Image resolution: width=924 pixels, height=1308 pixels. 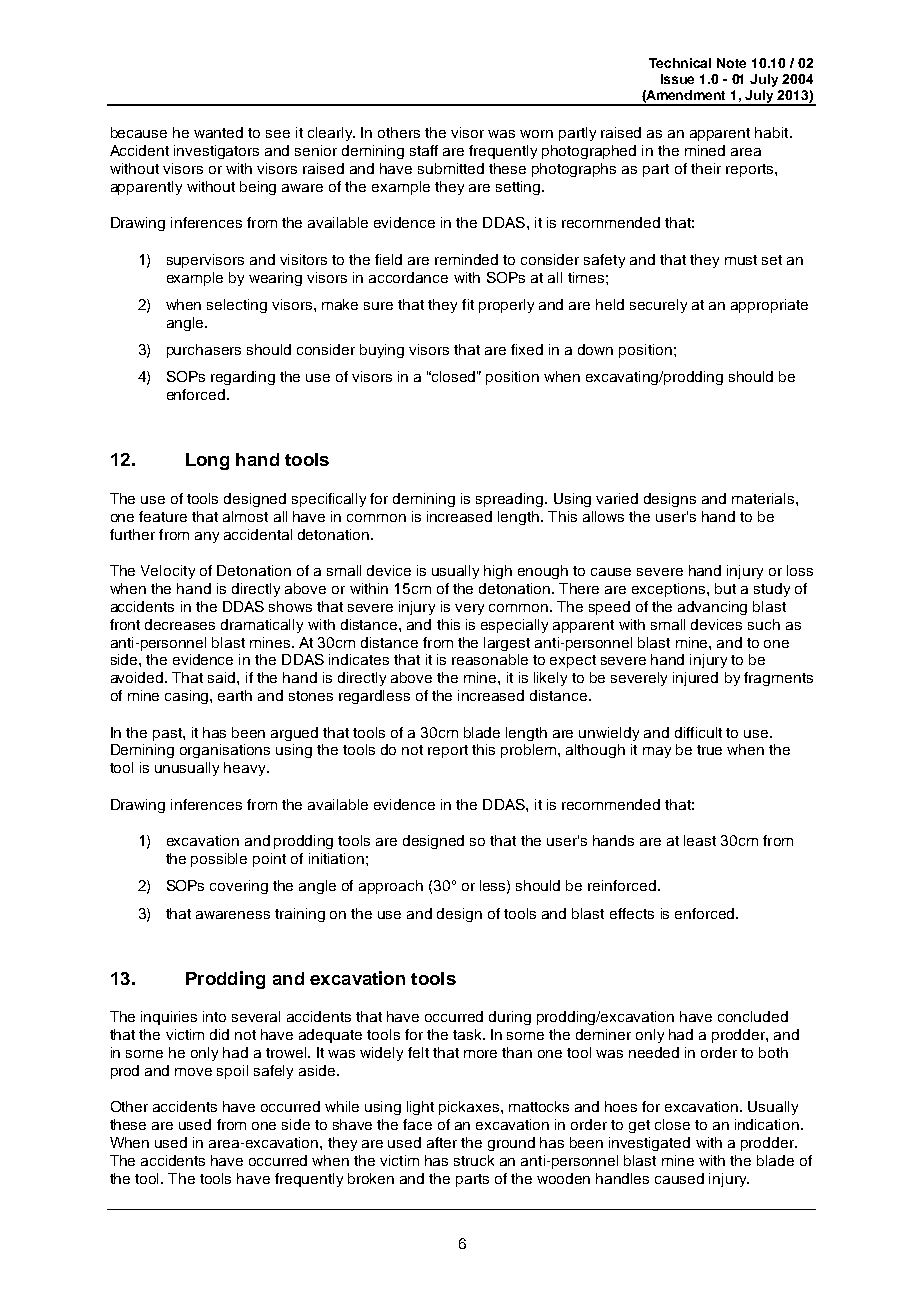 What do you see at coordinates (424, 150) in the screenshot?
I see `staff` at bounding box center [424, 150].
